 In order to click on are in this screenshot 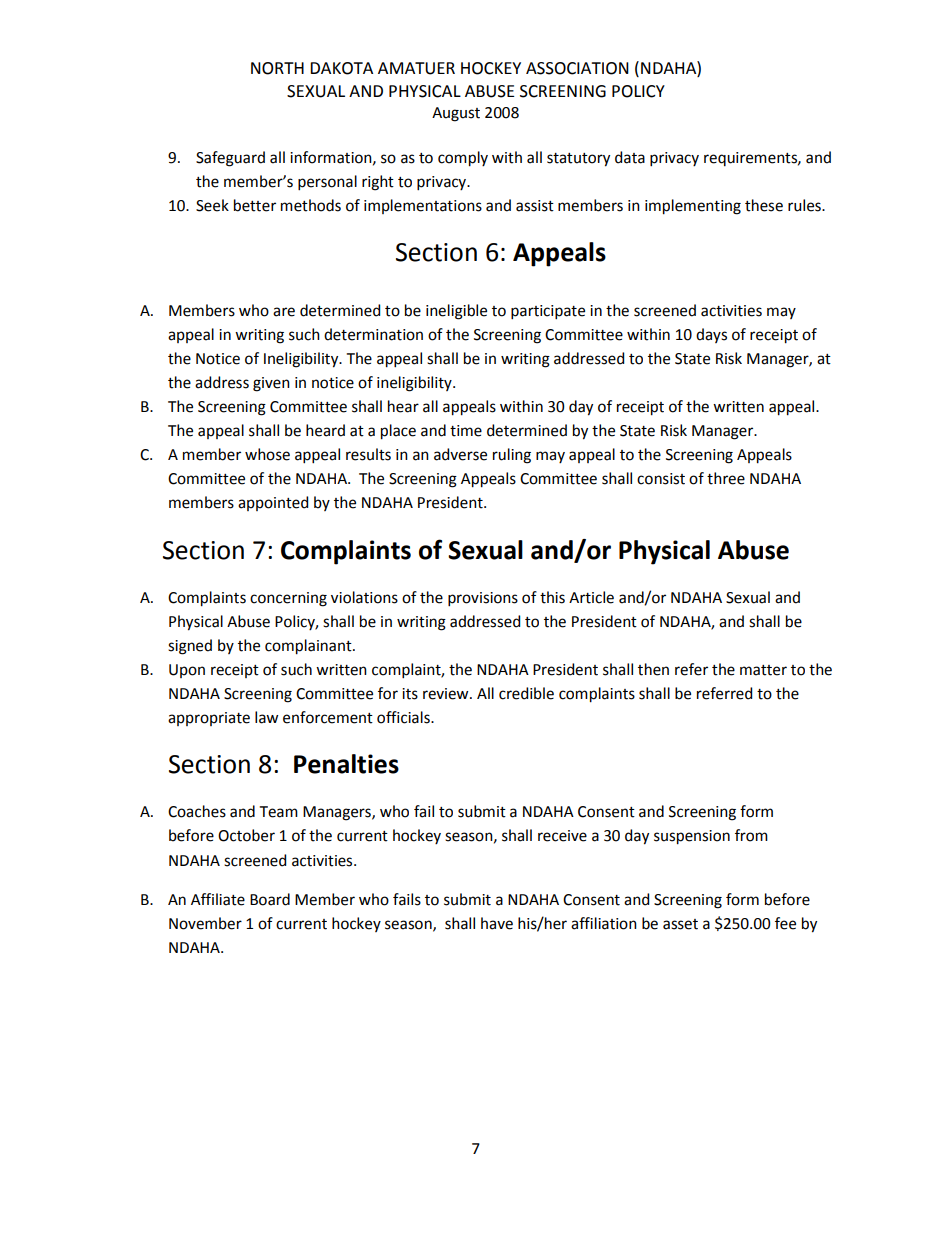, I will do `click(284, 312)`.
